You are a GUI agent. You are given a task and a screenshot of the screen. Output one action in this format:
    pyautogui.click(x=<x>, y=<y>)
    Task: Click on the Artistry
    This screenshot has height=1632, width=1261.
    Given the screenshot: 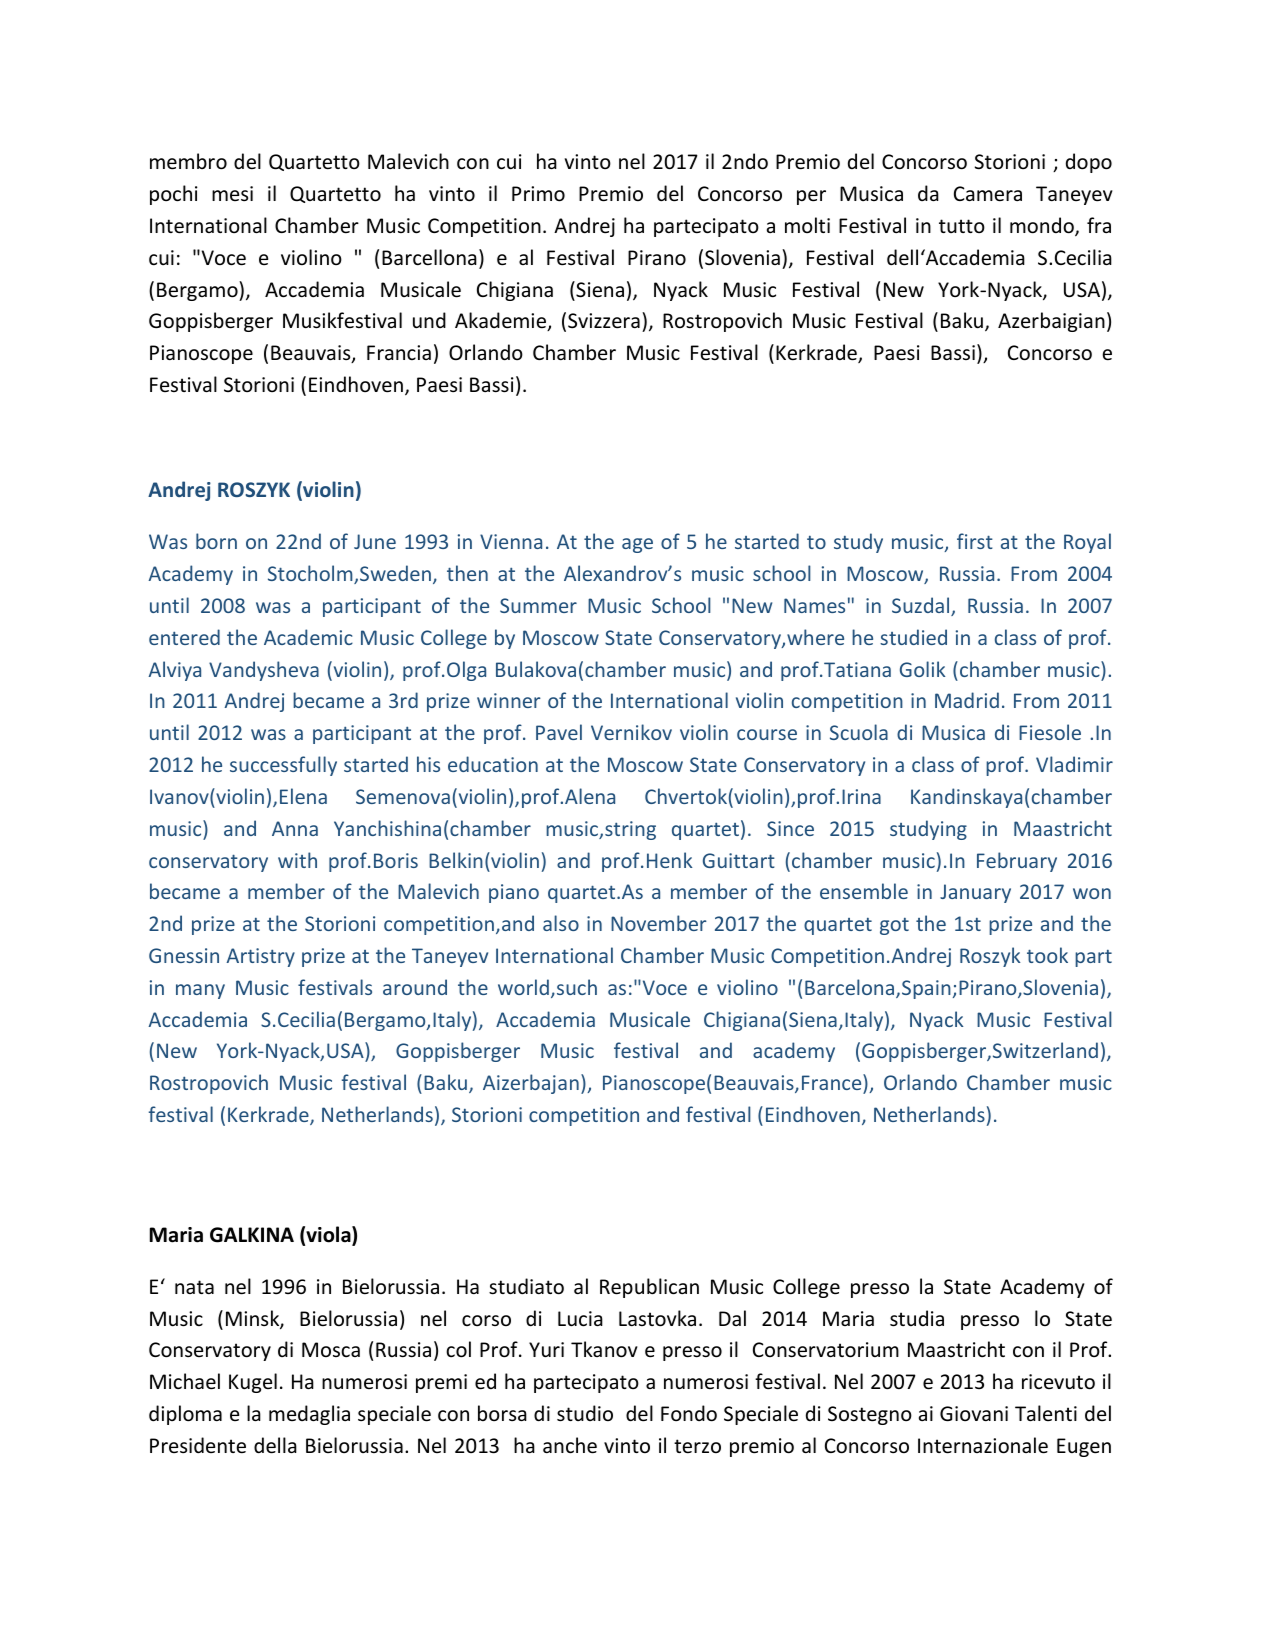 What is the action you would take?
    pyautogui.click(x=260, y=957)
